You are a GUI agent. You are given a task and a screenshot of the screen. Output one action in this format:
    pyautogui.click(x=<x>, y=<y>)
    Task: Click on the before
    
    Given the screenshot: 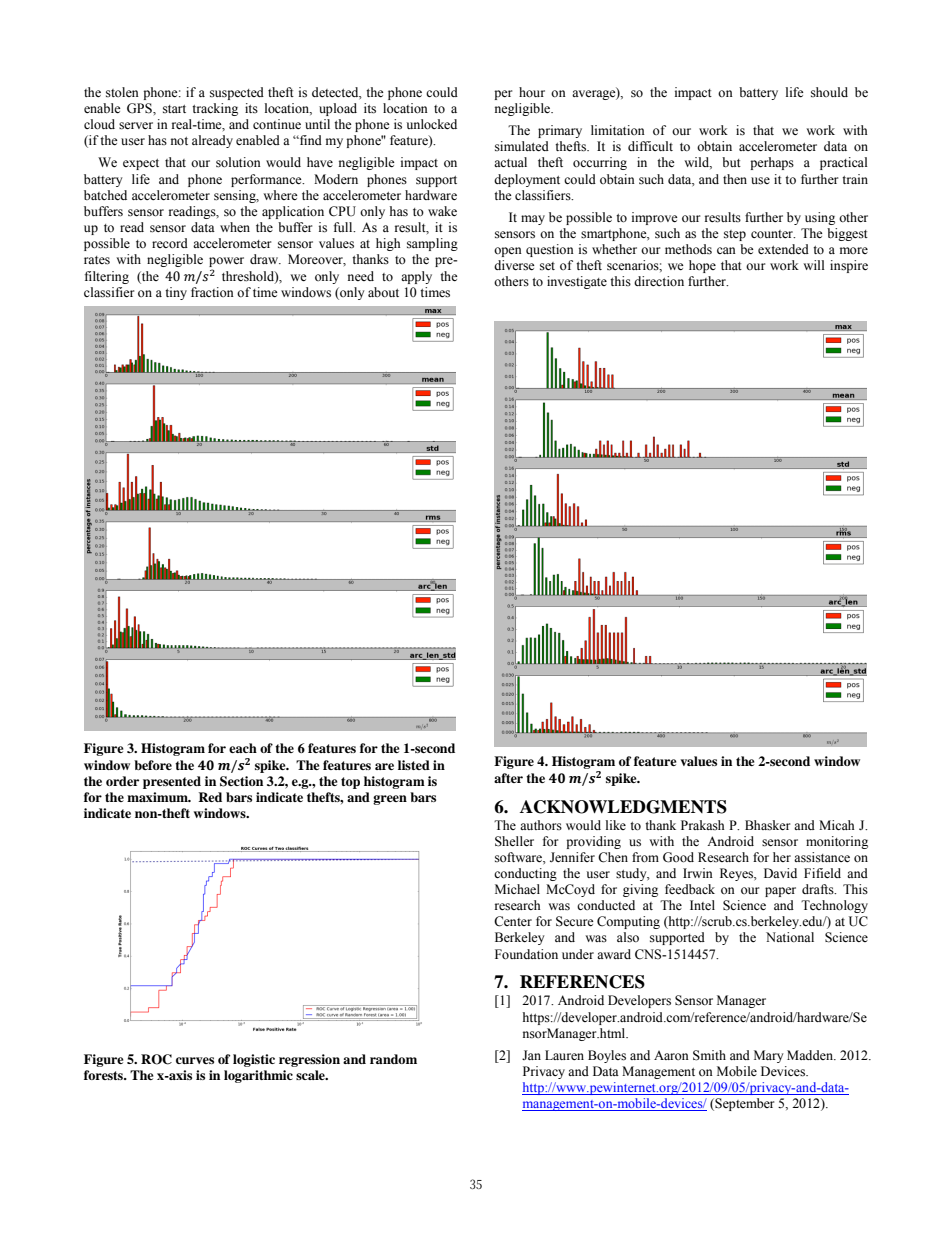 What is the action you would take?
    pyautogui.click(x=153, y=765)
